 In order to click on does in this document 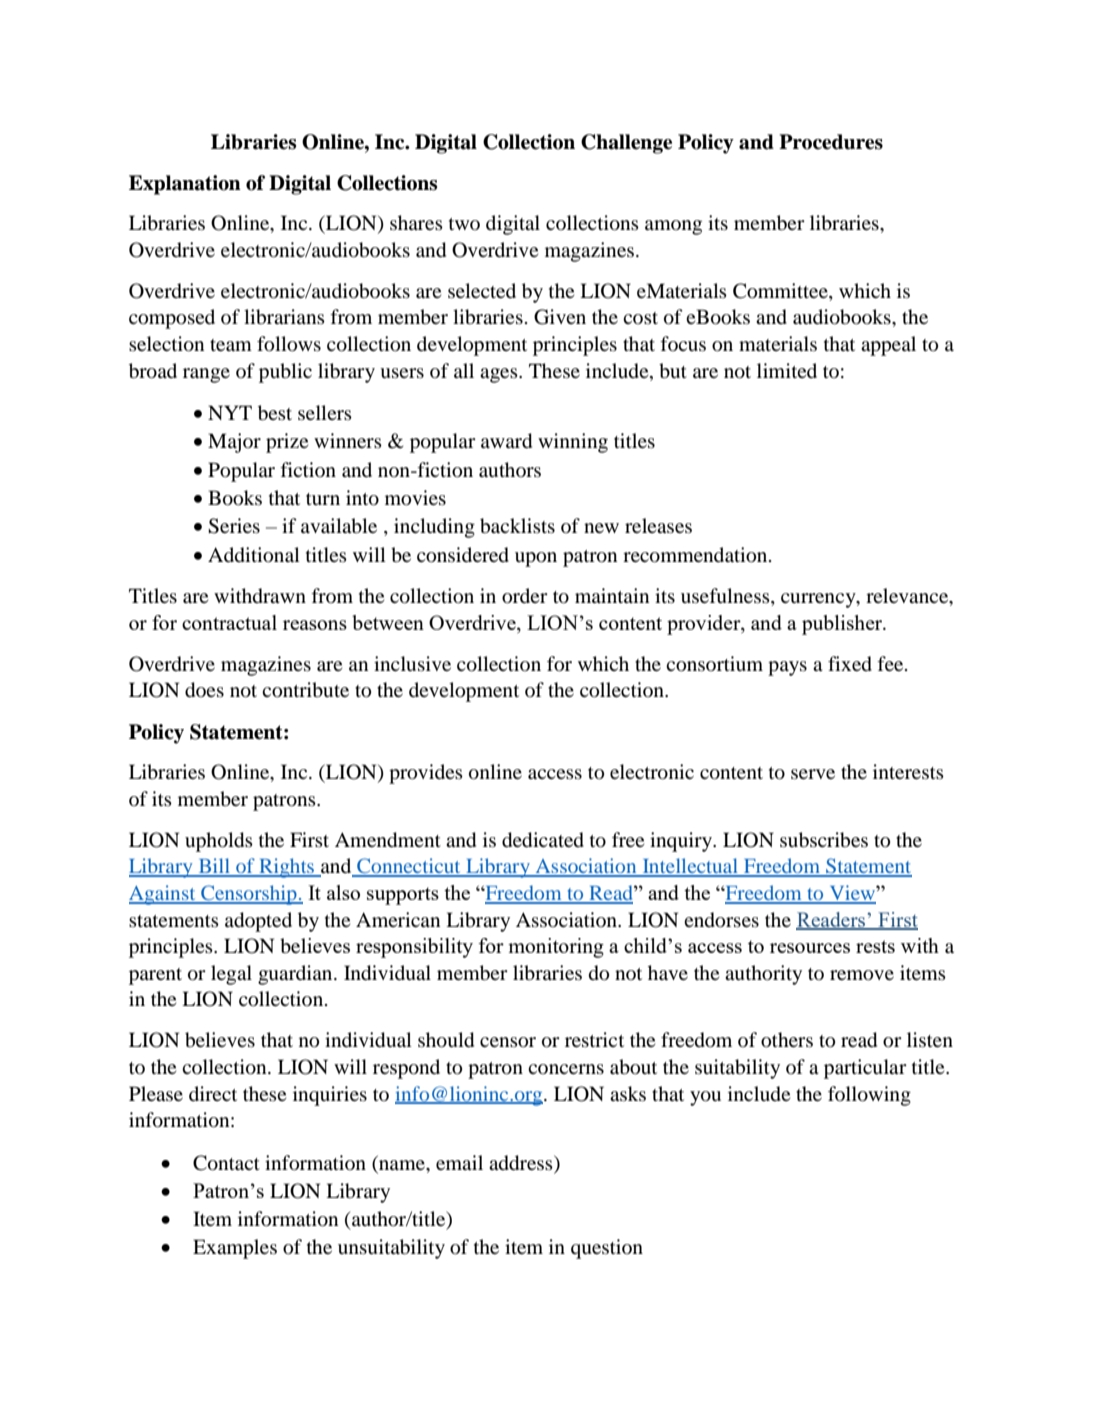, I will do `click(204, 690)`.
